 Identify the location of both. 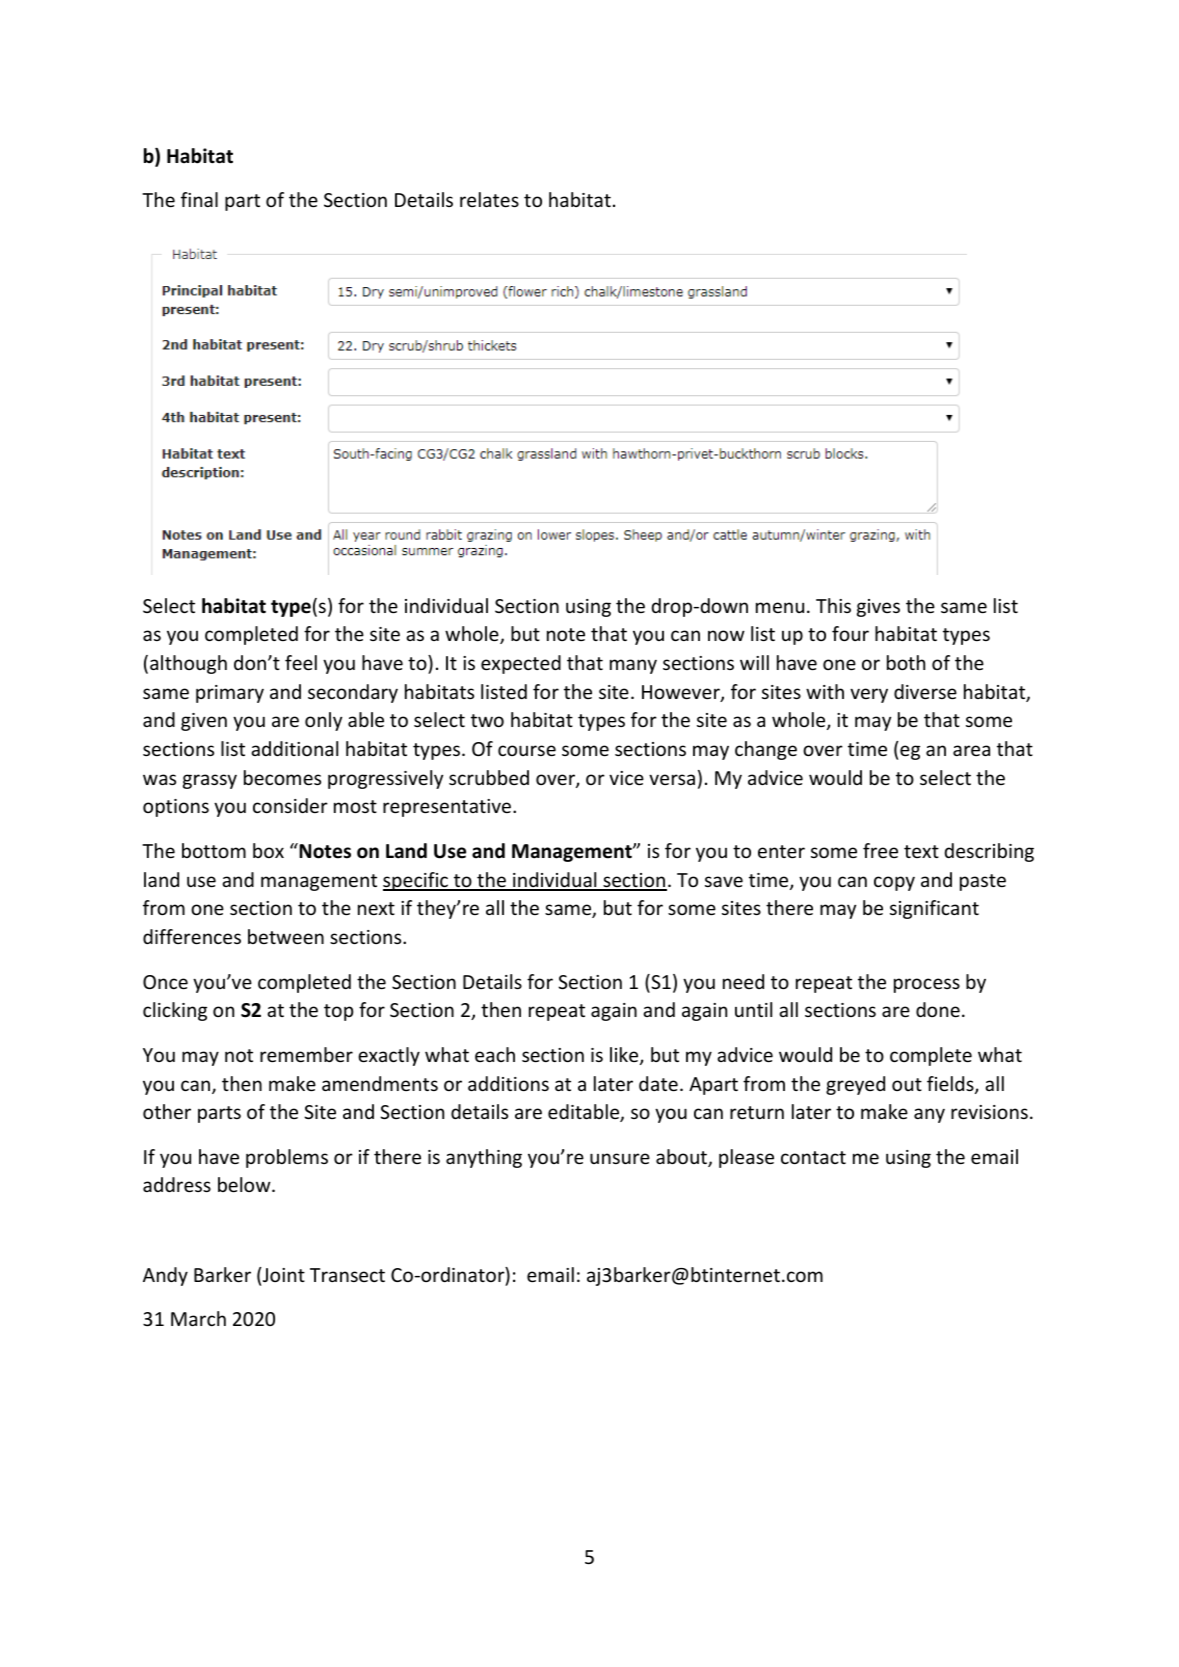
(906, 662).
